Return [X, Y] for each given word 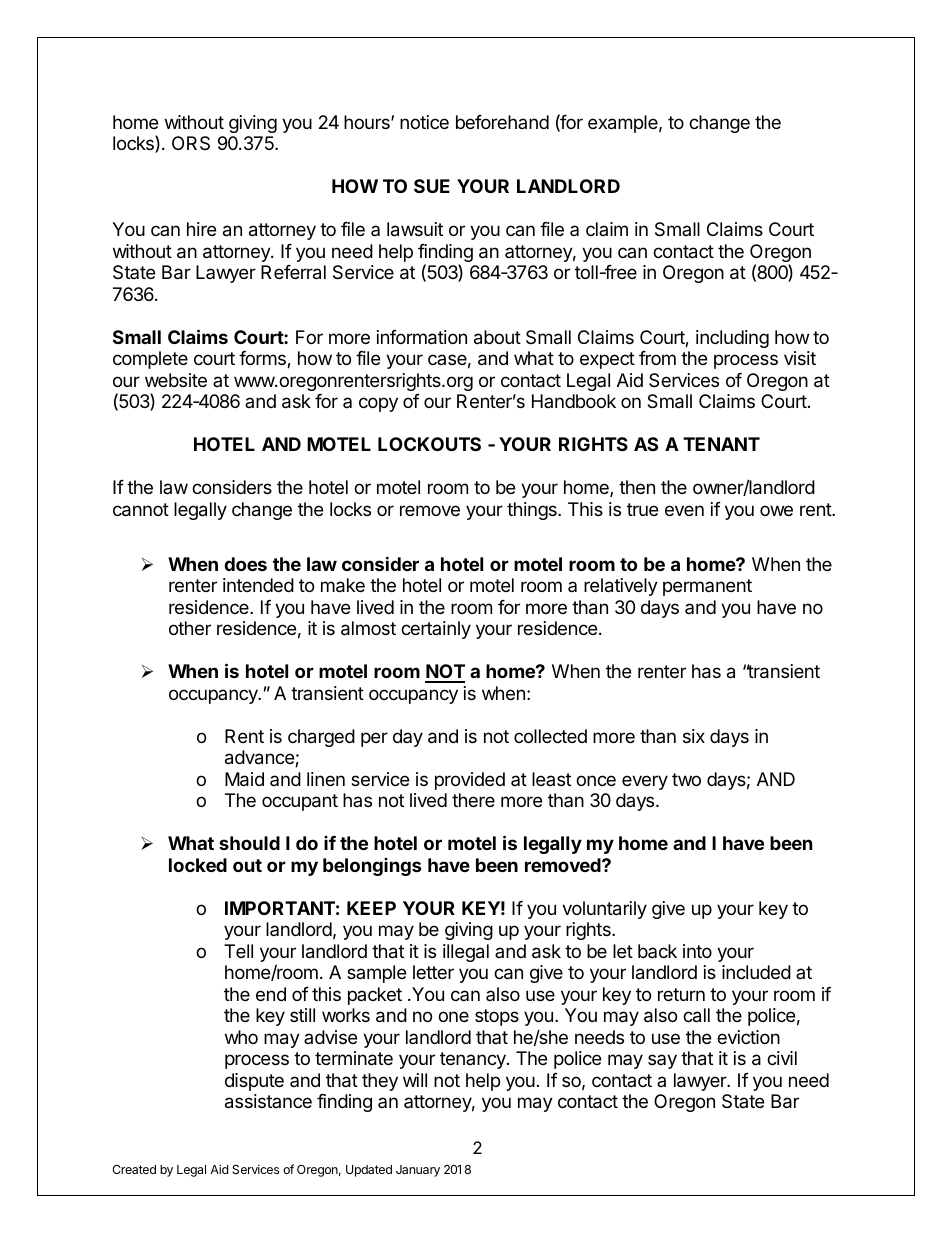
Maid [244, 779]
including [732, 339]
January [418, 1171]
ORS [191, 143]
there [473, 800]
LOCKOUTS [429, 444]
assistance [268, 1101]
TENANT [721, 444]
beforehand [502, 122]
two [686, 779]
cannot [141, 510]
